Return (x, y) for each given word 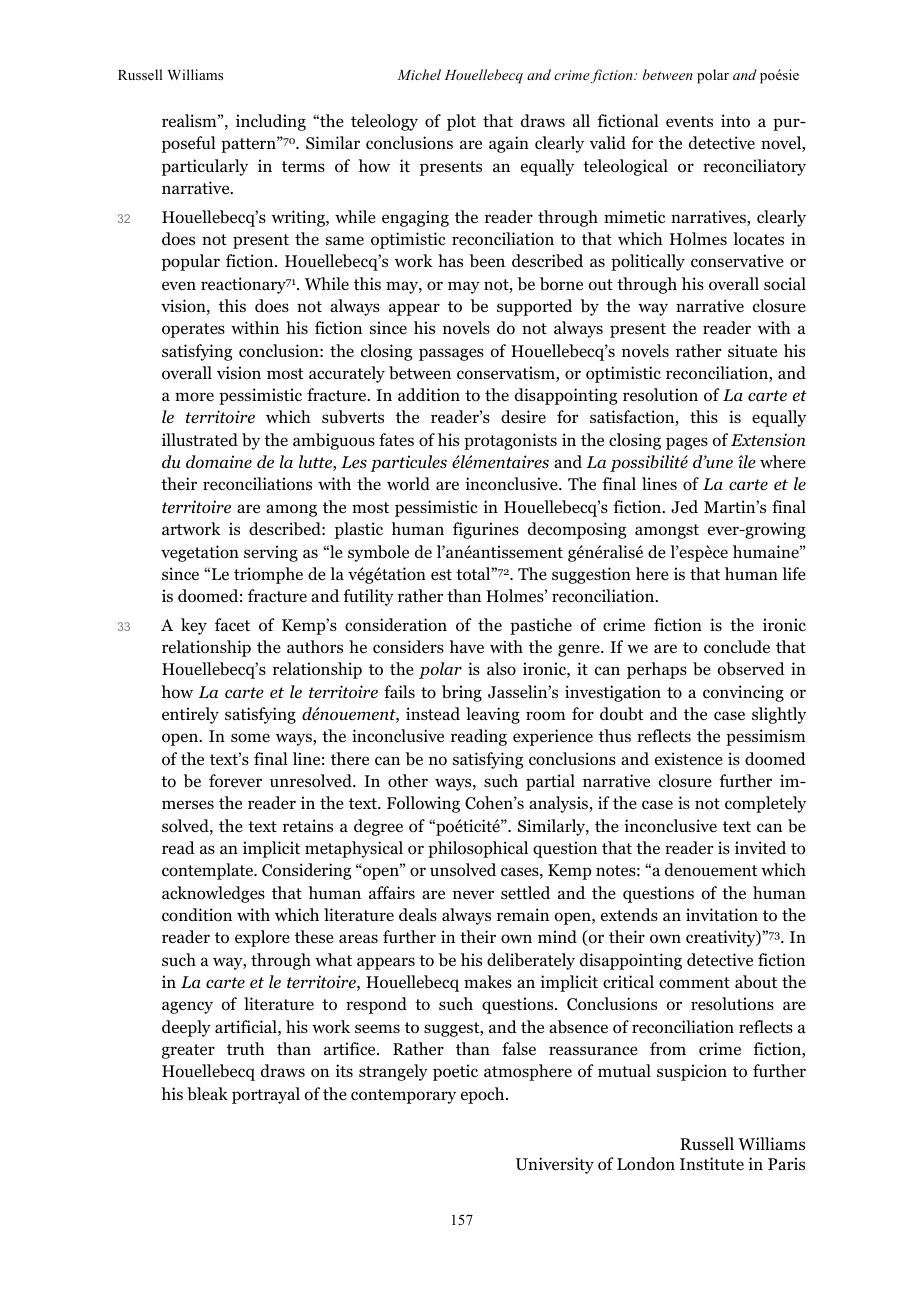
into (735, 121)
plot (461, 122)
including (271, 122)
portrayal (266, 1095)
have (466, 646)
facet (232, 624)
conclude (737, 647)
